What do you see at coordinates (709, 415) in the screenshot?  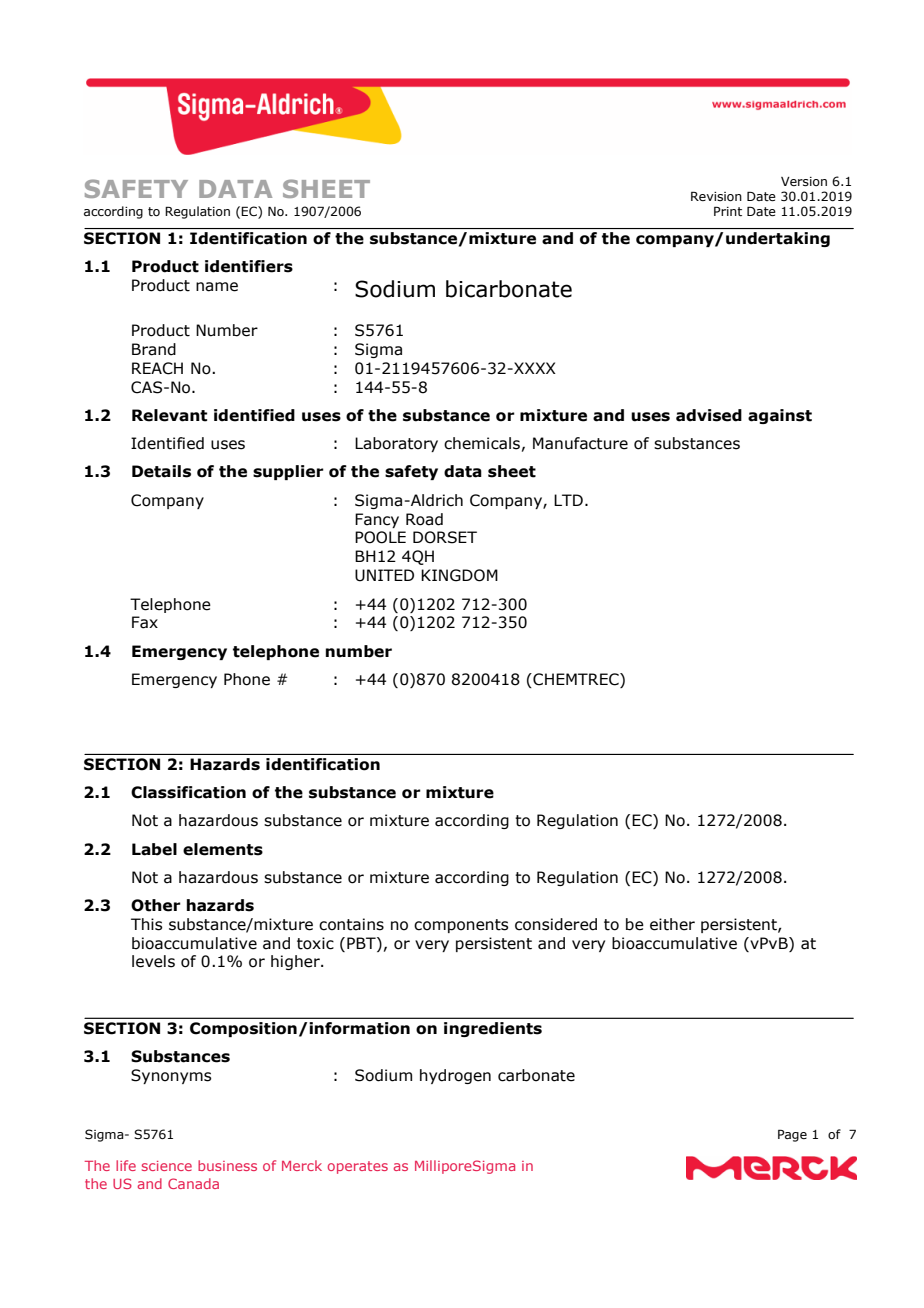 I see `advised` at bounding box center [709, 415].
